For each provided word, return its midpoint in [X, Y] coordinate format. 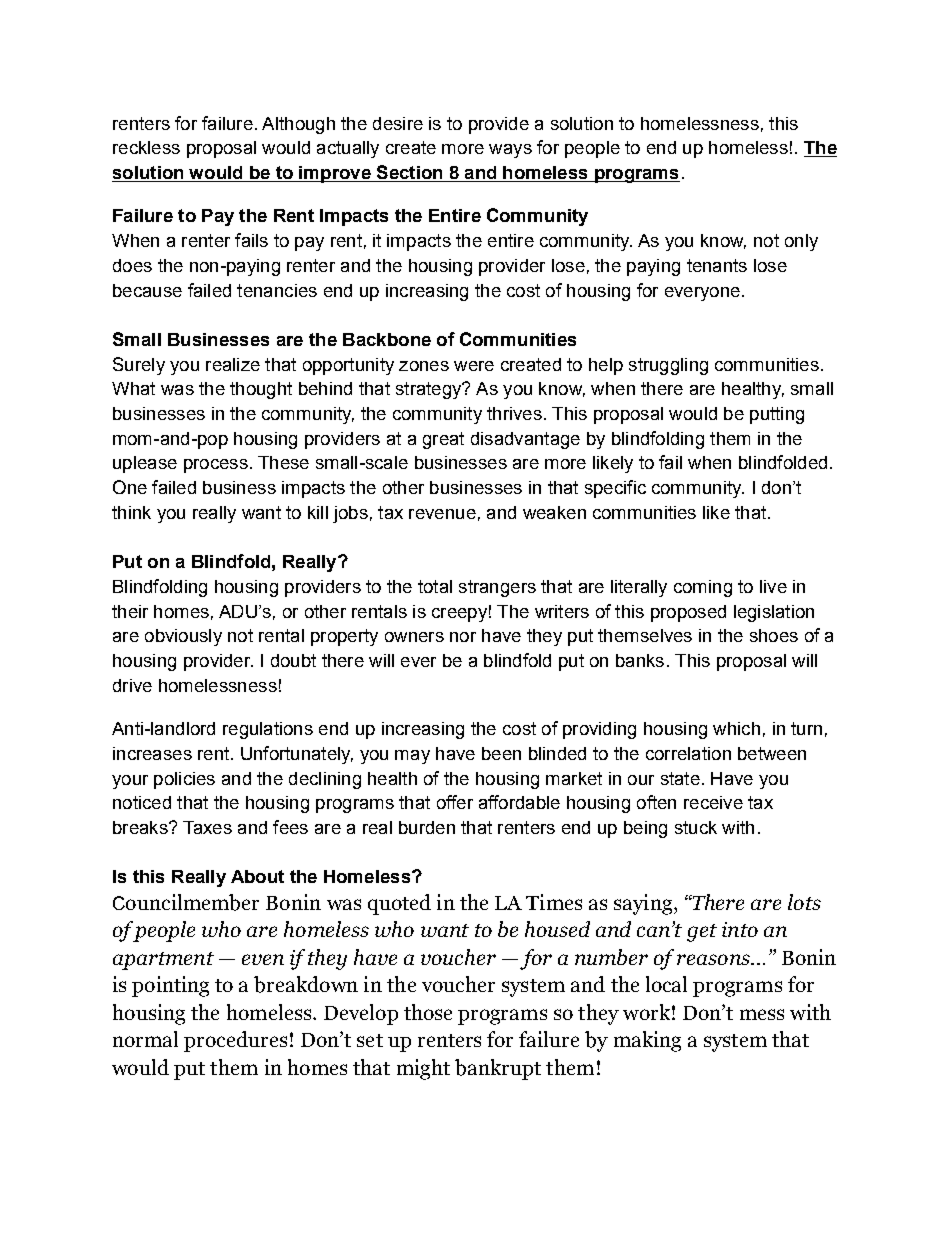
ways [510, 151]
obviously [183, 637]
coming [703, 588]
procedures [235, 1041]
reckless [146, 147]
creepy [459, 615]
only [801, 242]
